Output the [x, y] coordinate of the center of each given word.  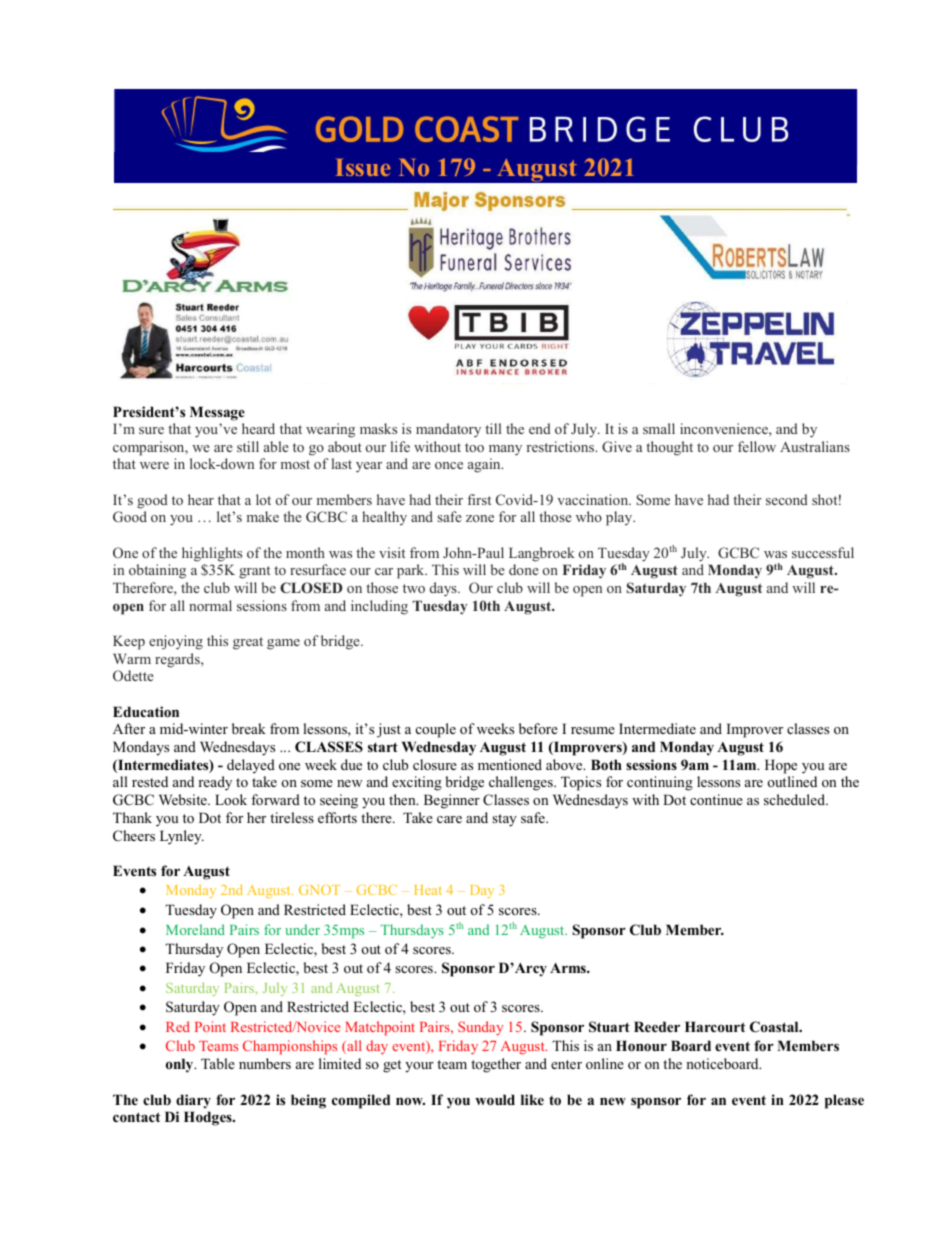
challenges [522, 783]
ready [215, 783]
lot [263, 499]
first [479, 499]
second [787, 499]
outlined [792, 781]
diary [193, 1101]
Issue [362, 167]
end [540, 428]
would [495, 1099]
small [659, 428]
